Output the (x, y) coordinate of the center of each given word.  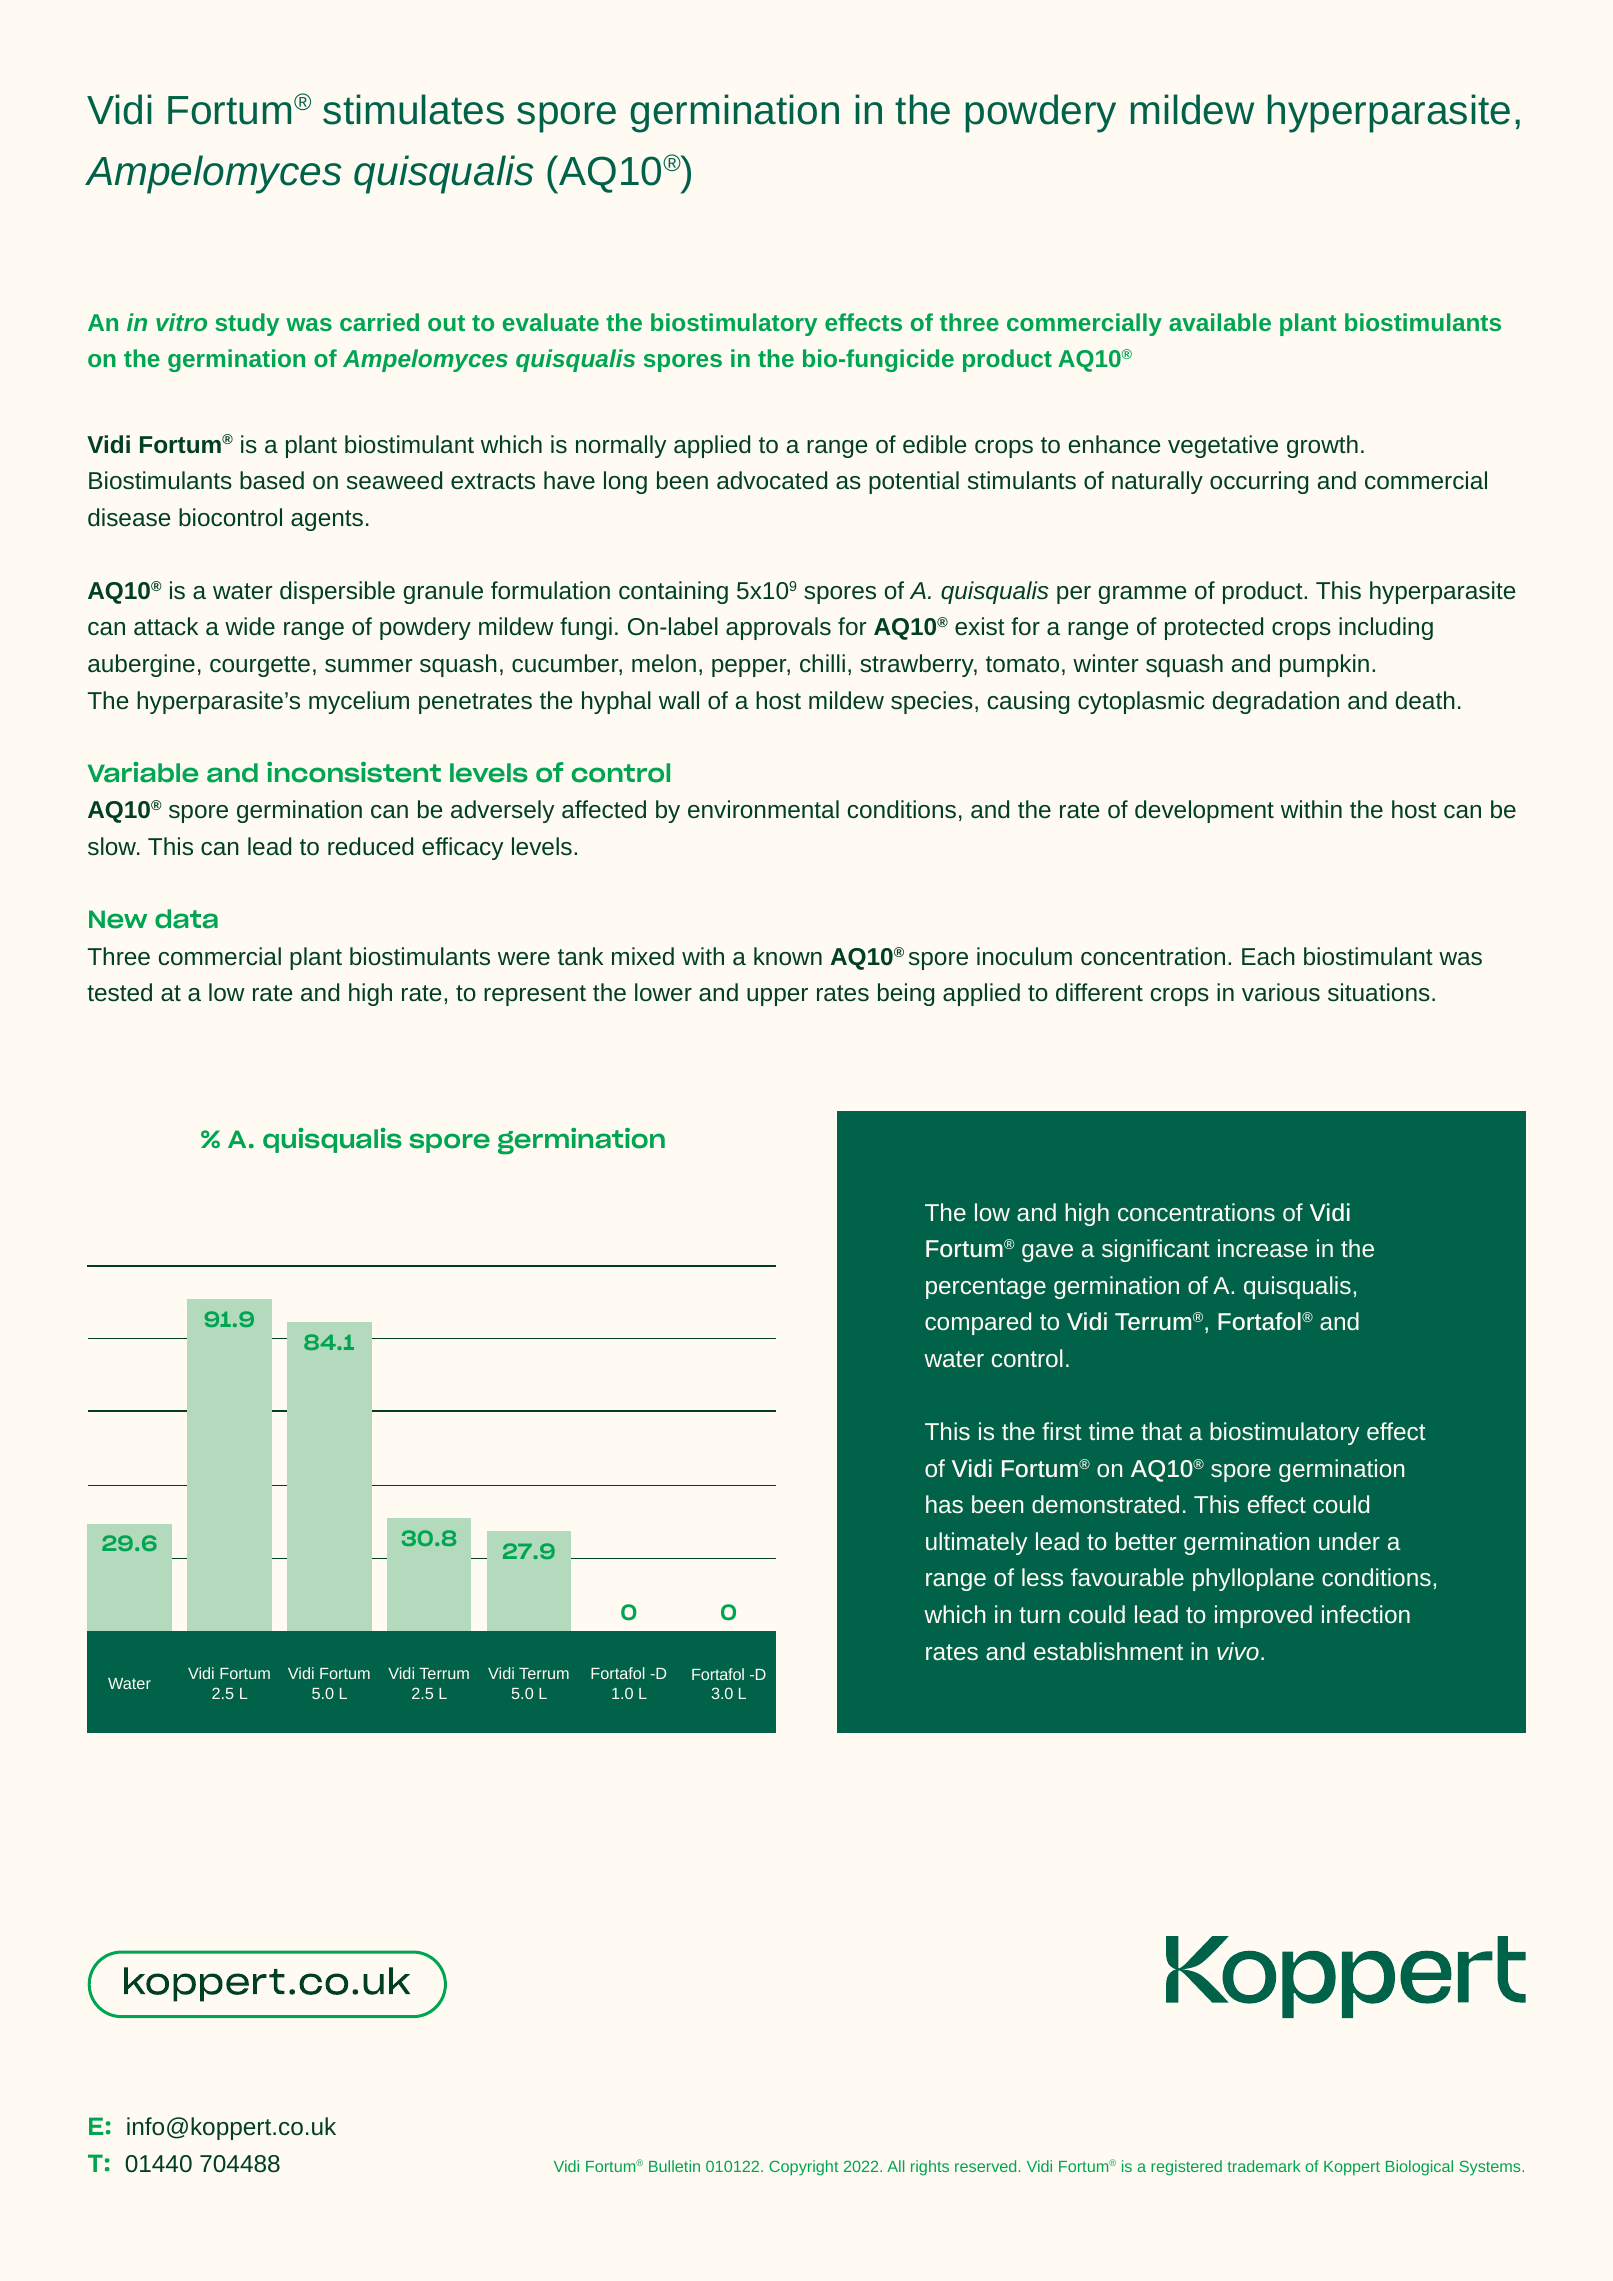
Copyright (804, 2168)
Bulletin (674, 2166)
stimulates (413, 109)
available (1220, 322)
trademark (1263, 2166)
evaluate (551, 322)
